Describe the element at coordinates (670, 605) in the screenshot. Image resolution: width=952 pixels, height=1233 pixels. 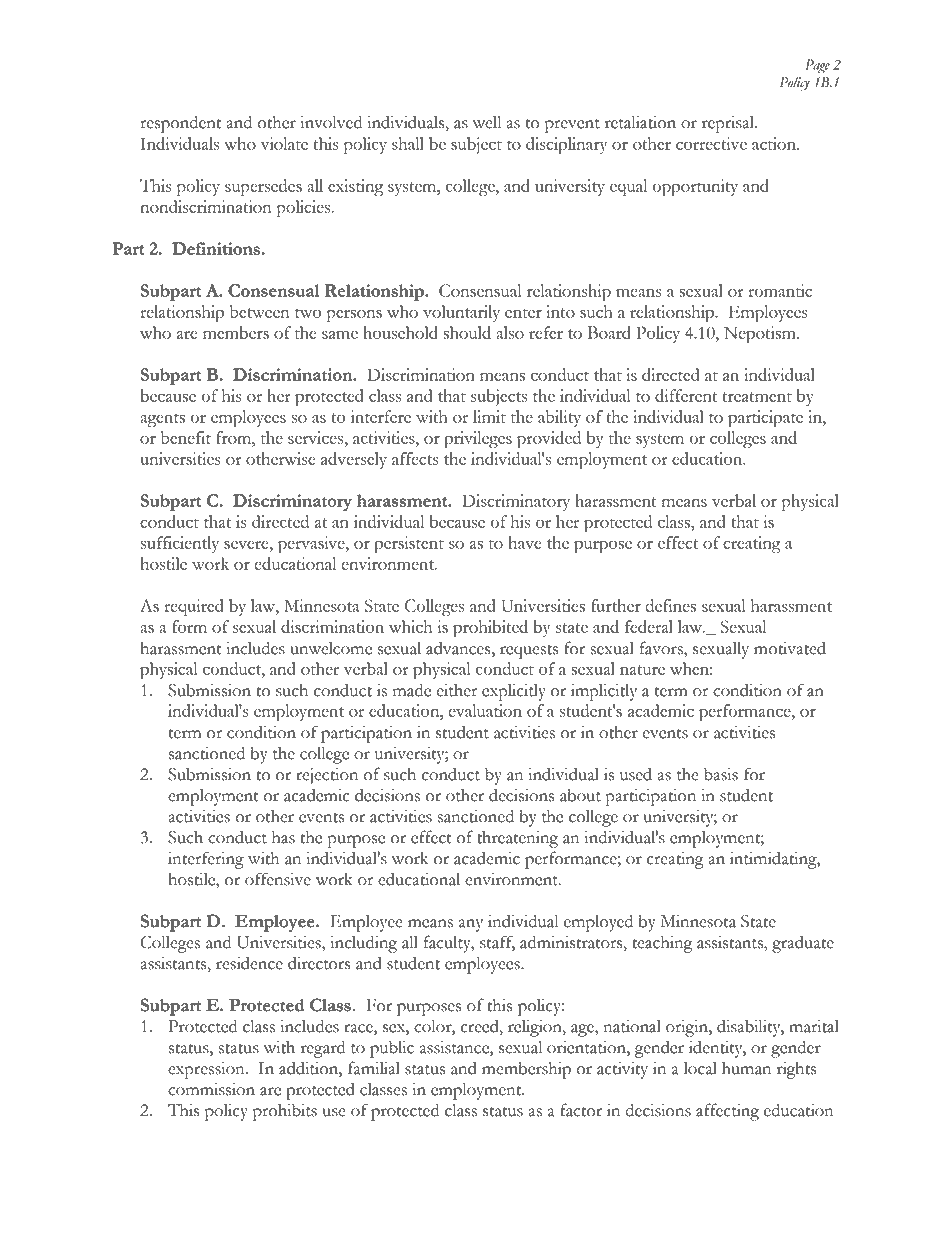
I see `defines` at that location.
